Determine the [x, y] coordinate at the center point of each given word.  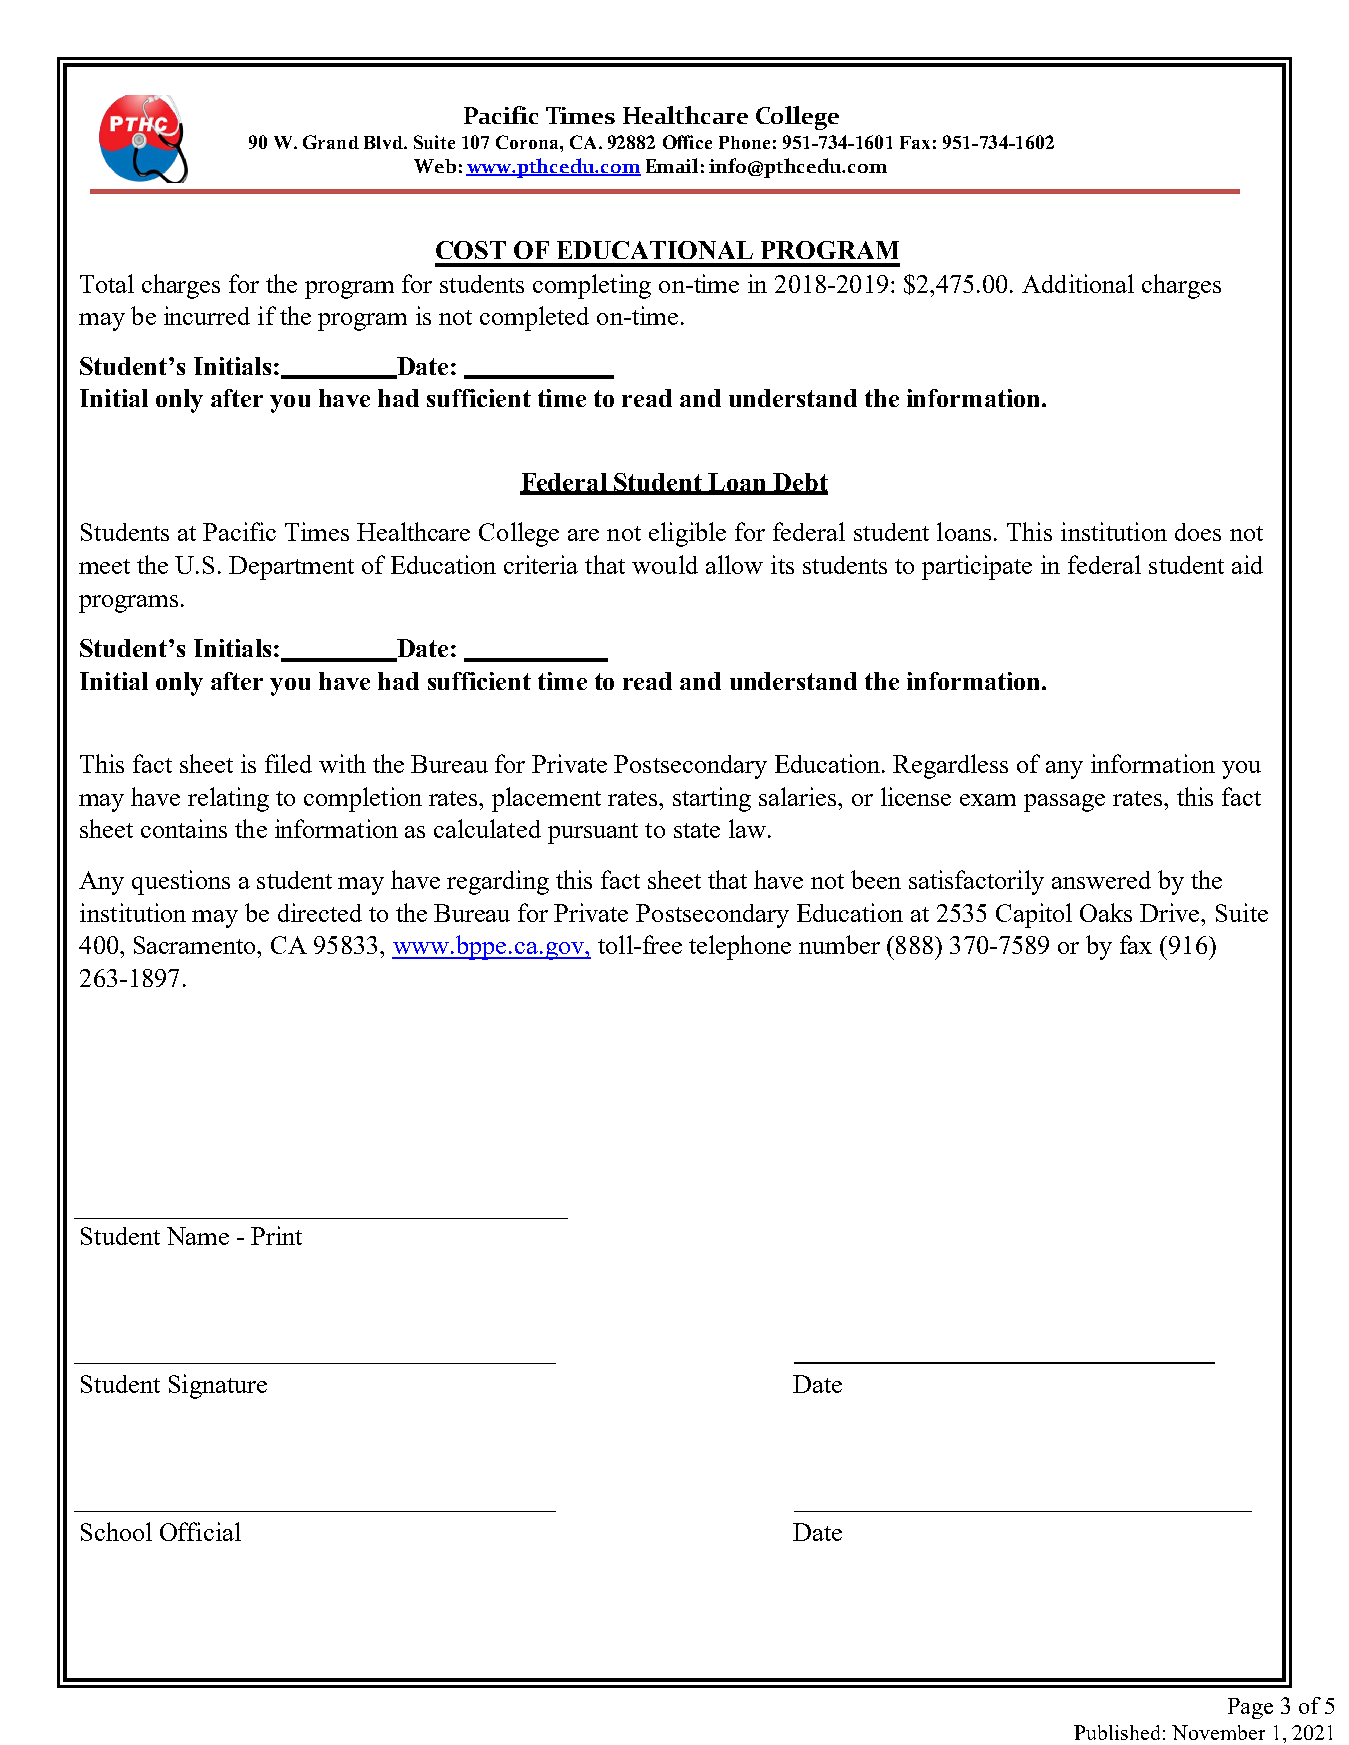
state [697, 830]
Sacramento [196, 945]
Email [672, 165]
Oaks [1106, 912]
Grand [331, 142]
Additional [1078, 283]
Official [200, 1531]
